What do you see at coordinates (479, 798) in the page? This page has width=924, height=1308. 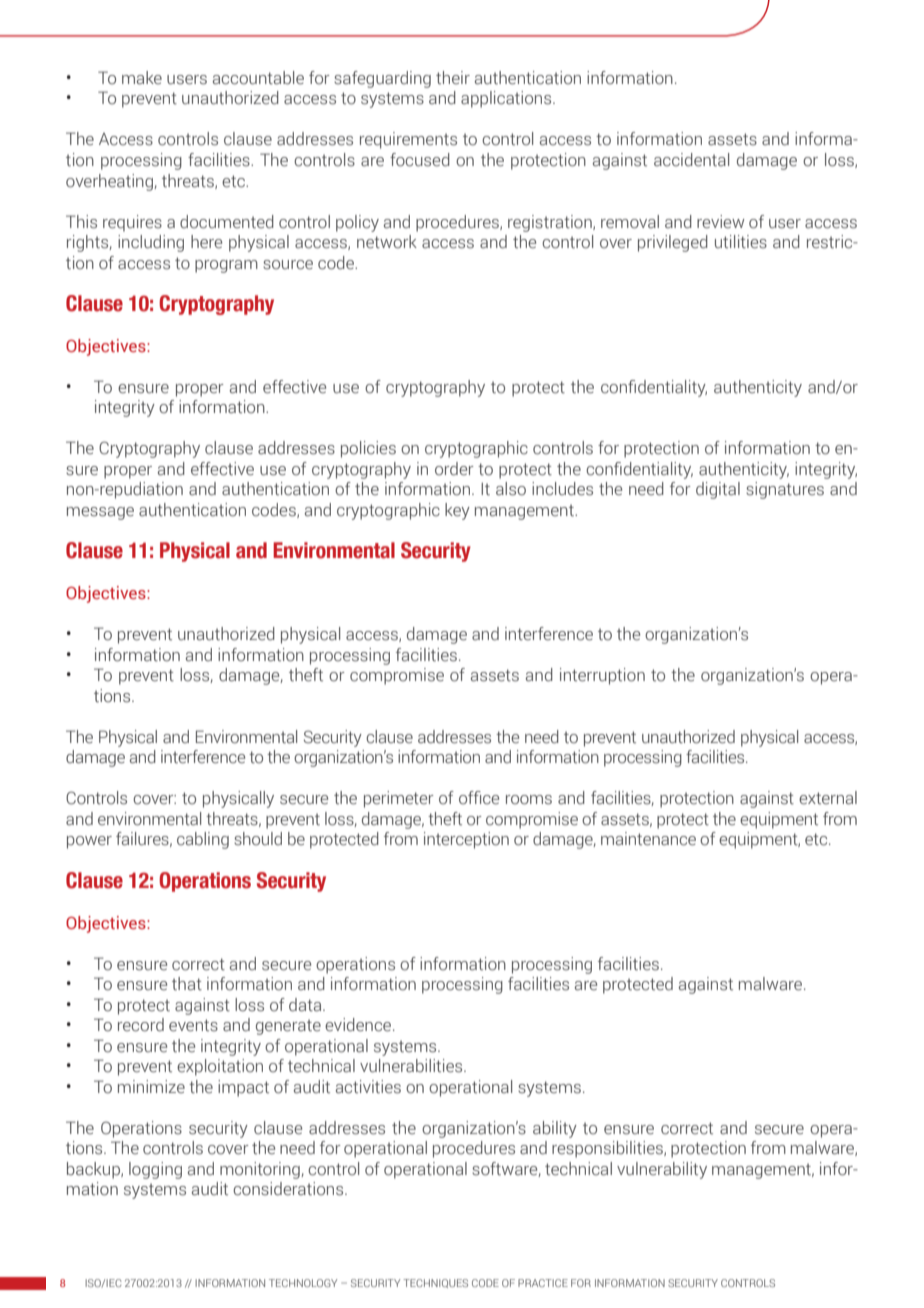 I see `office` at bounding box center [479, 798].
